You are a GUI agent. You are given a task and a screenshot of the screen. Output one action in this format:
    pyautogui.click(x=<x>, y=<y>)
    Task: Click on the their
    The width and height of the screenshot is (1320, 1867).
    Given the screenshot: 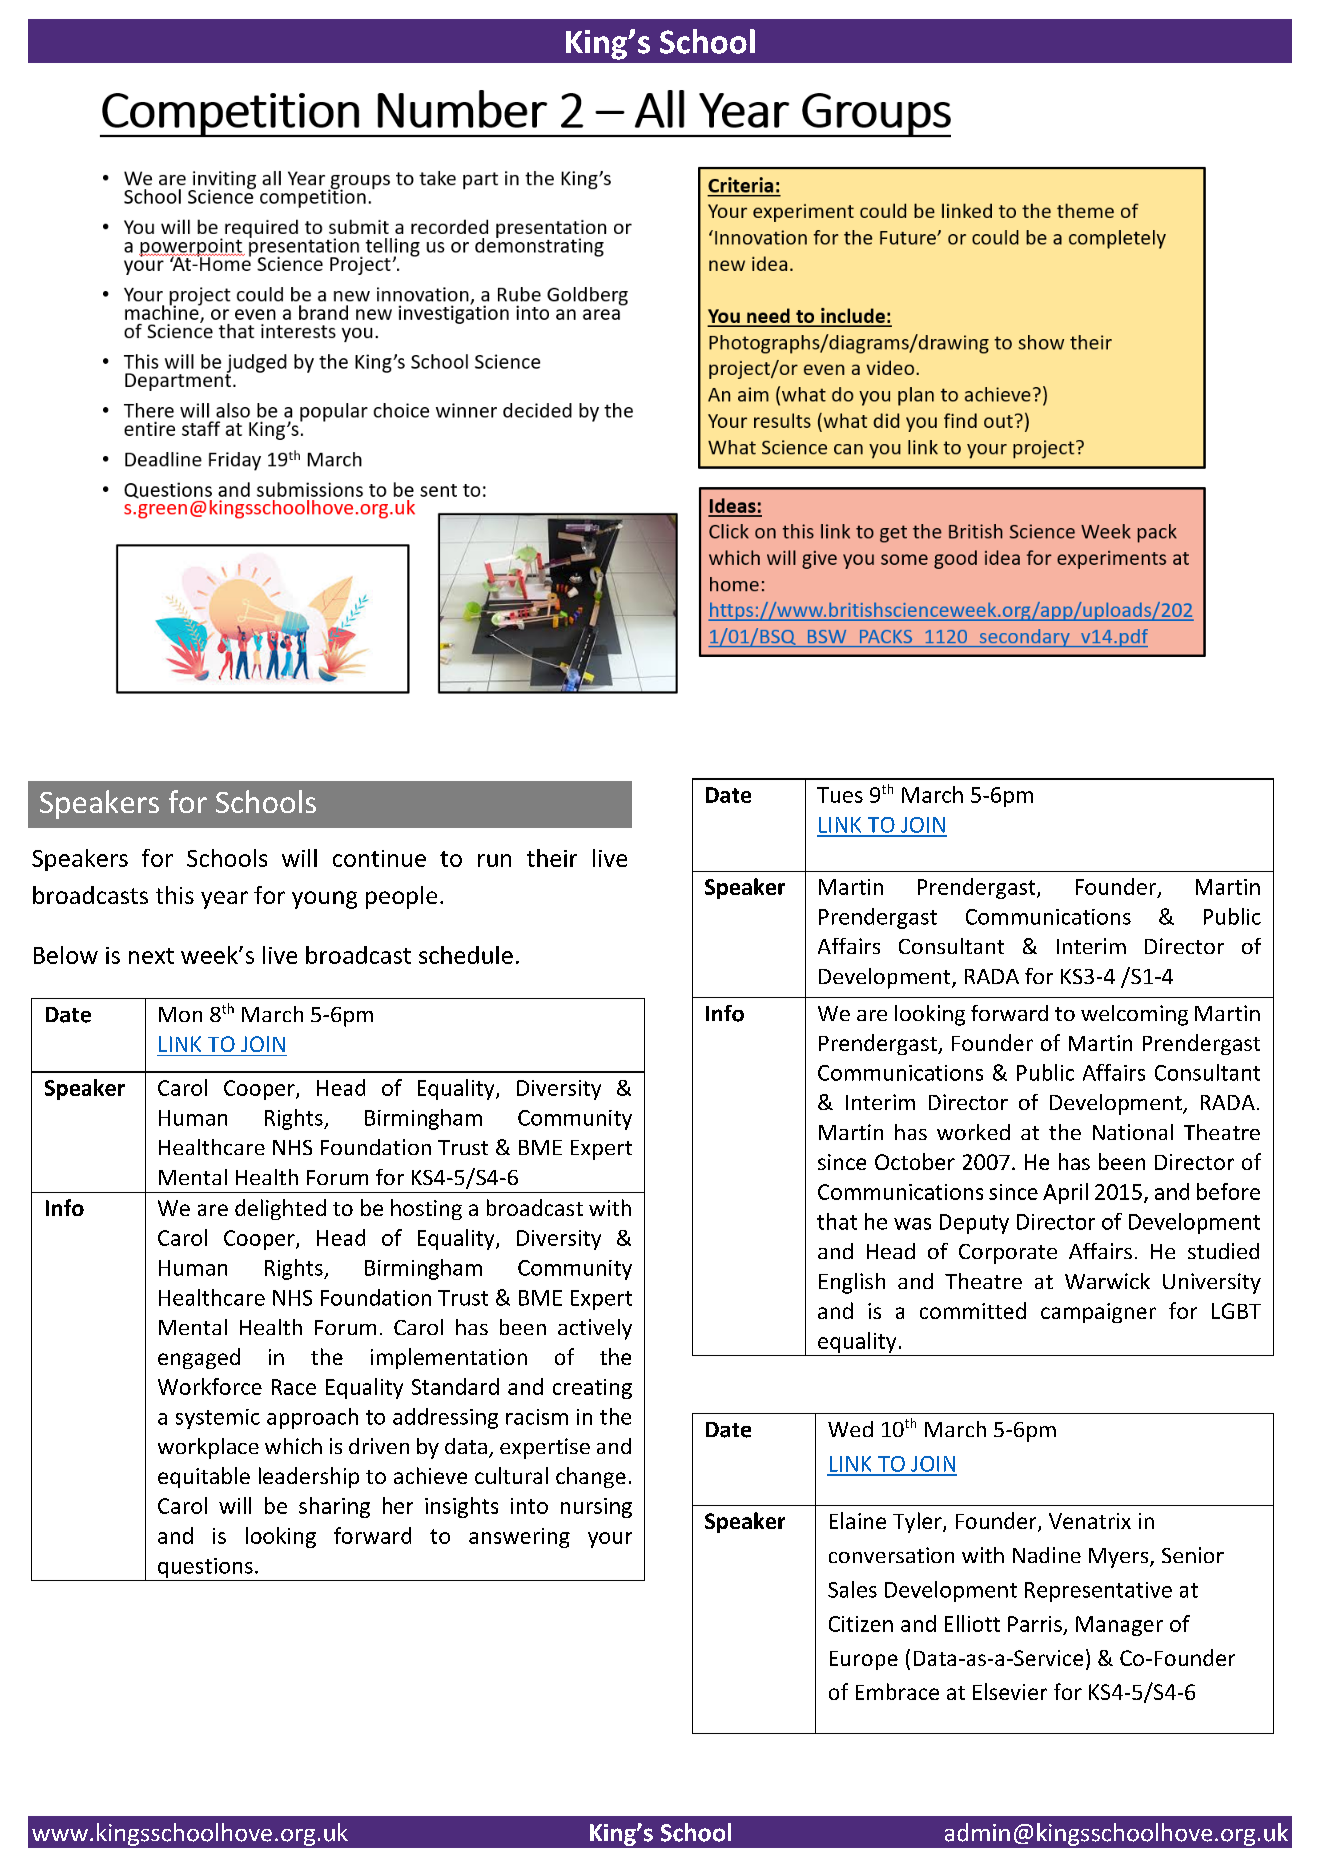 What is the action you would take?
    pyautogui.click(x=552, y=858)
